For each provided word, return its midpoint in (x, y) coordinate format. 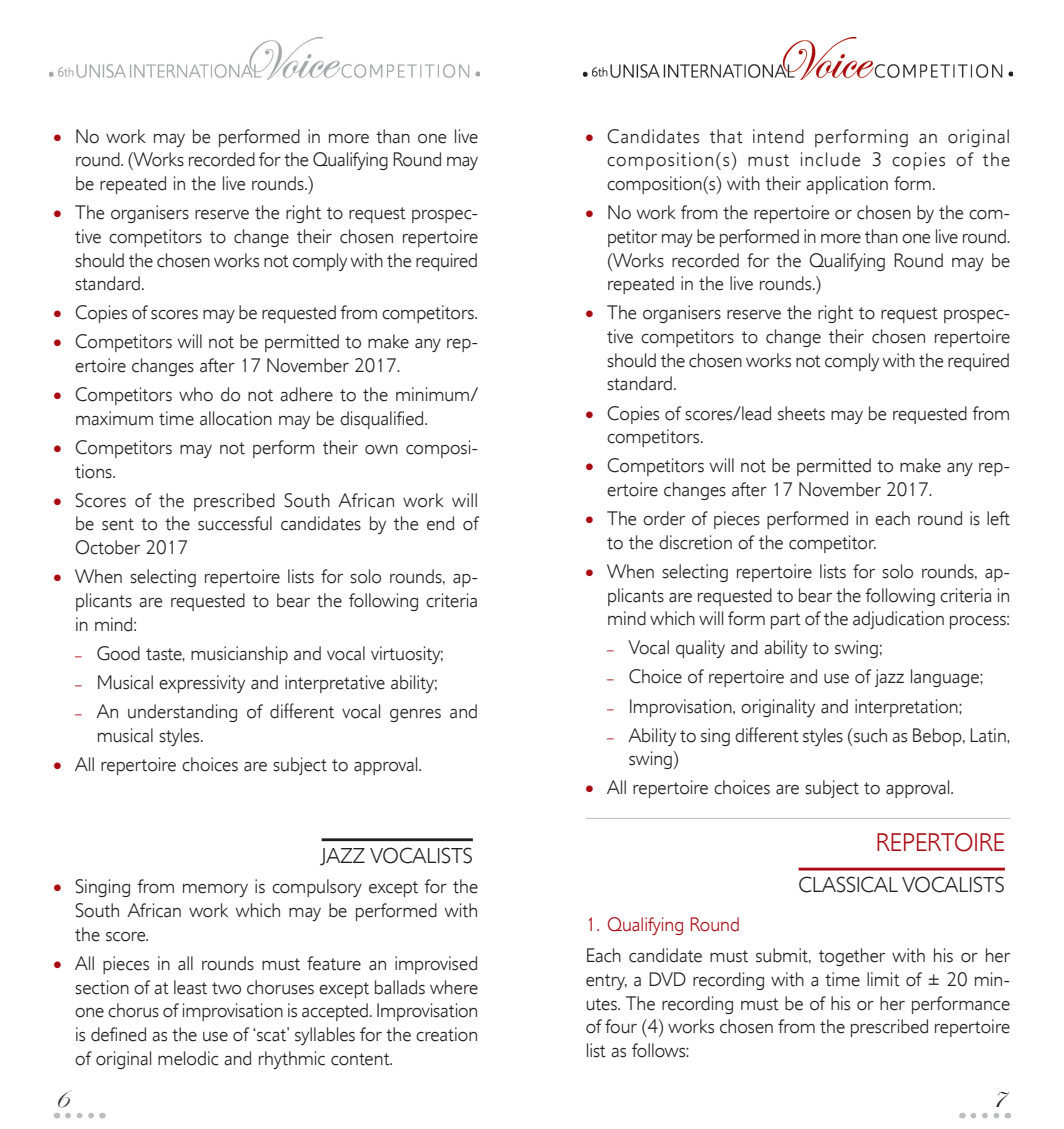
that (726, 136)
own (381, 450)
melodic (188, 1058)
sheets (801, 413)
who (196, 394)
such (869, 735)
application (847, 185)
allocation (236, 418)
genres (415, 715)
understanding (182, 713)
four (621, 1026)
